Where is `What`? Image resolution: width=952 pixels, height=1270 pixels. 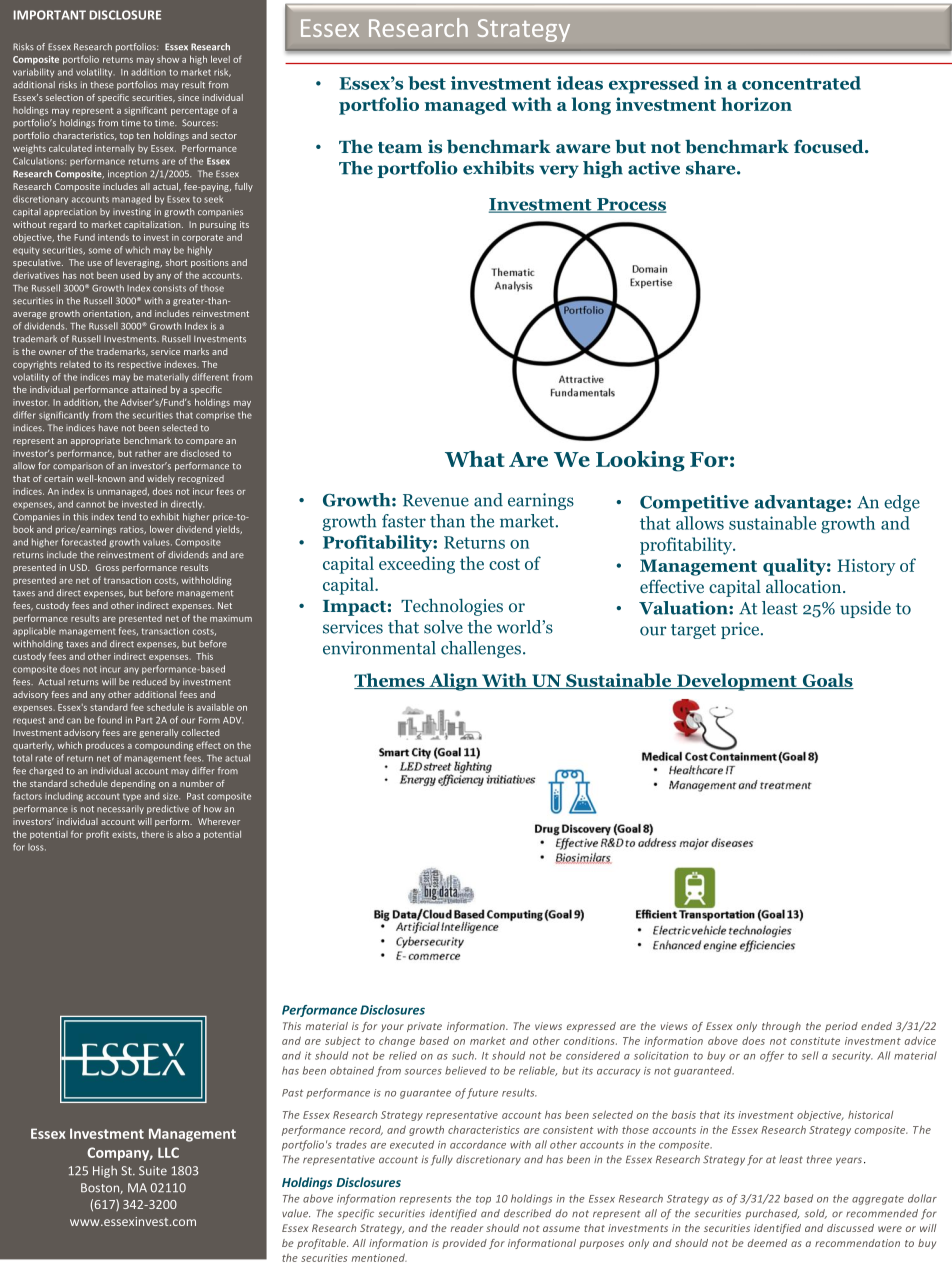 What is located at coordinates (475, 459).
